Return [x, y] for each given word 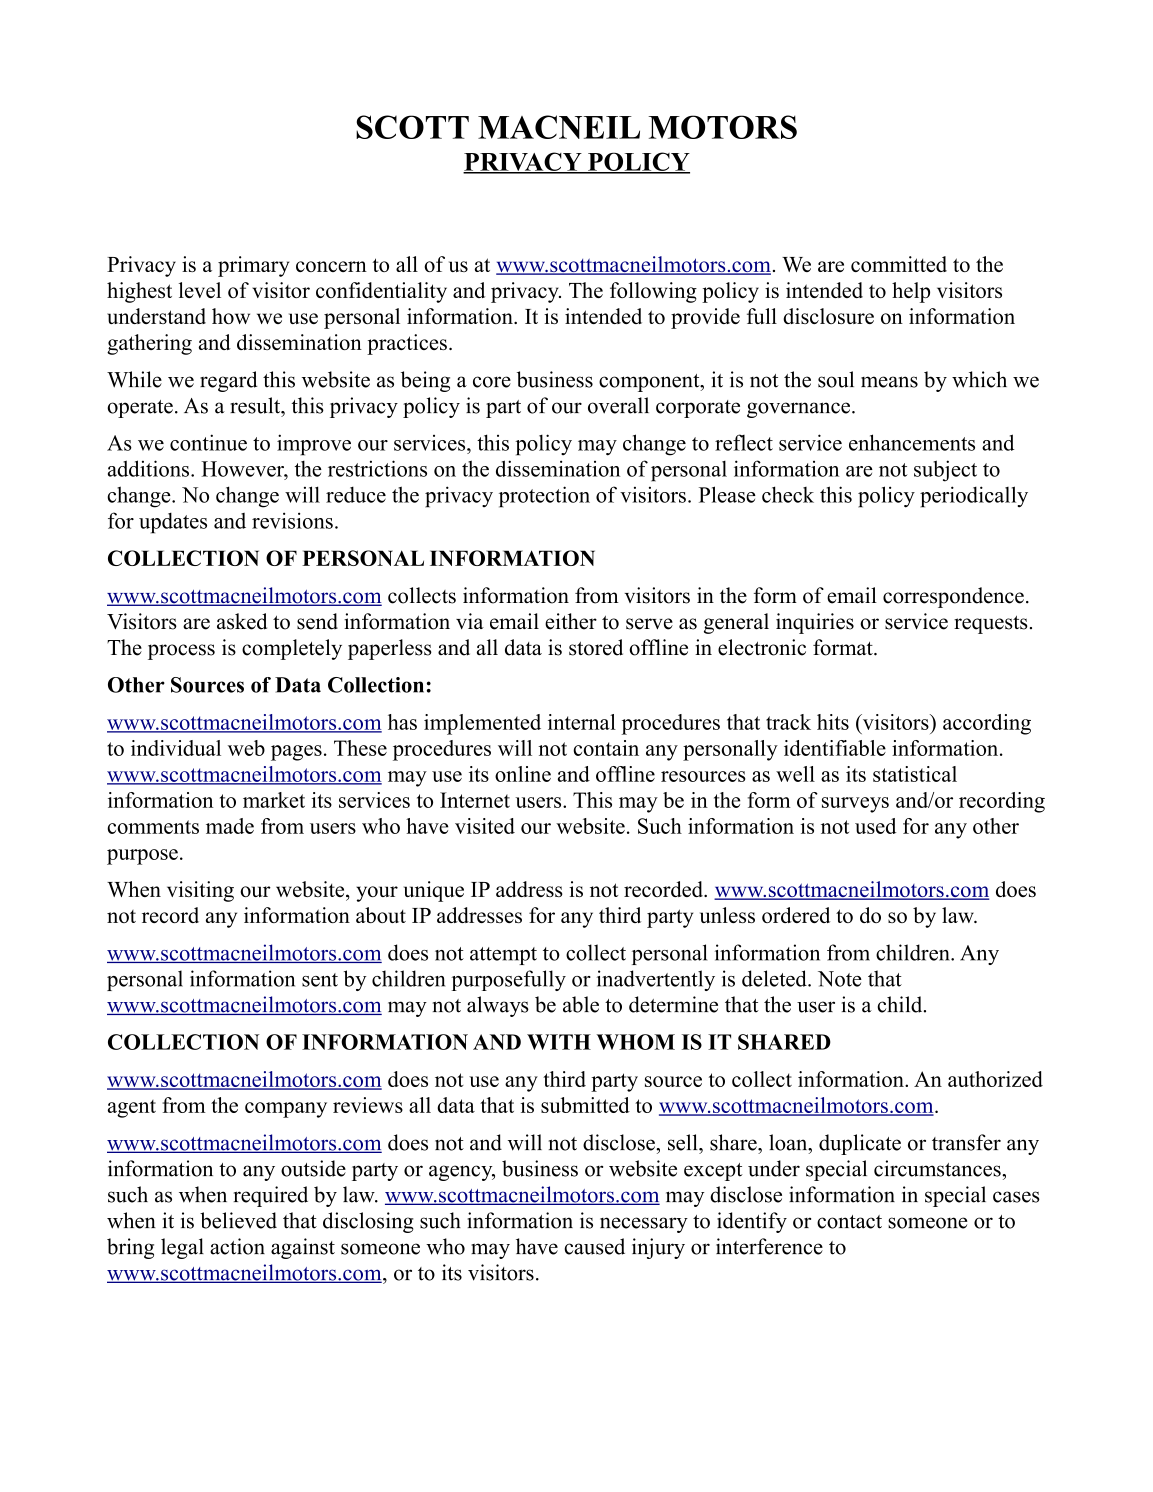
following [653, 292]
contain [606, 748]
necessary [644, 1225]
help [911, 292]
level [200, 290]
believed [238, 1220]
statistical [915, 774]
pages [296, 753]
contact [849, 1222]
